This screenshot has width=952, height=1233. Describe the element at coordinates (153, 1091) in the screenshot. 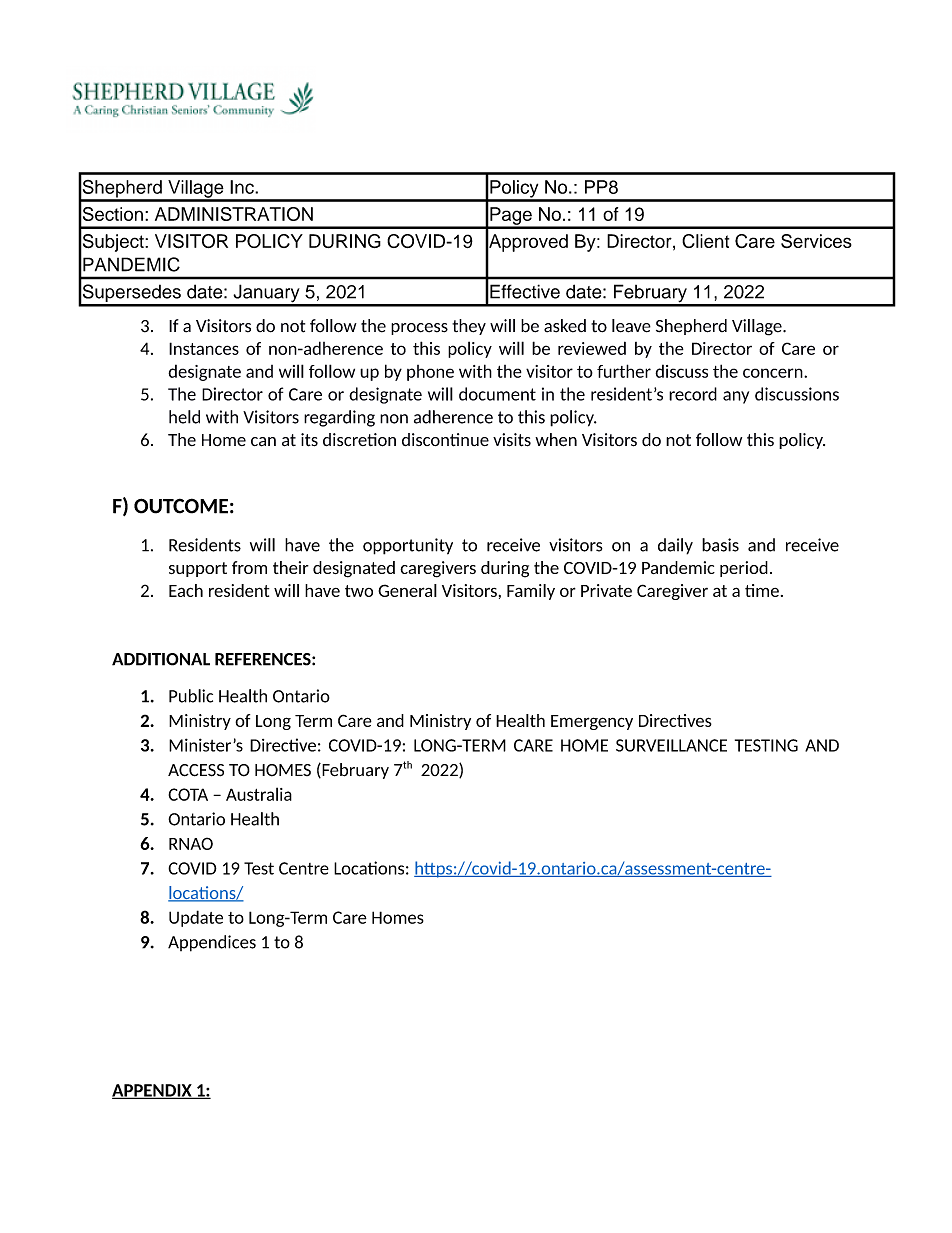

I see `APPENDIX` at that location.
